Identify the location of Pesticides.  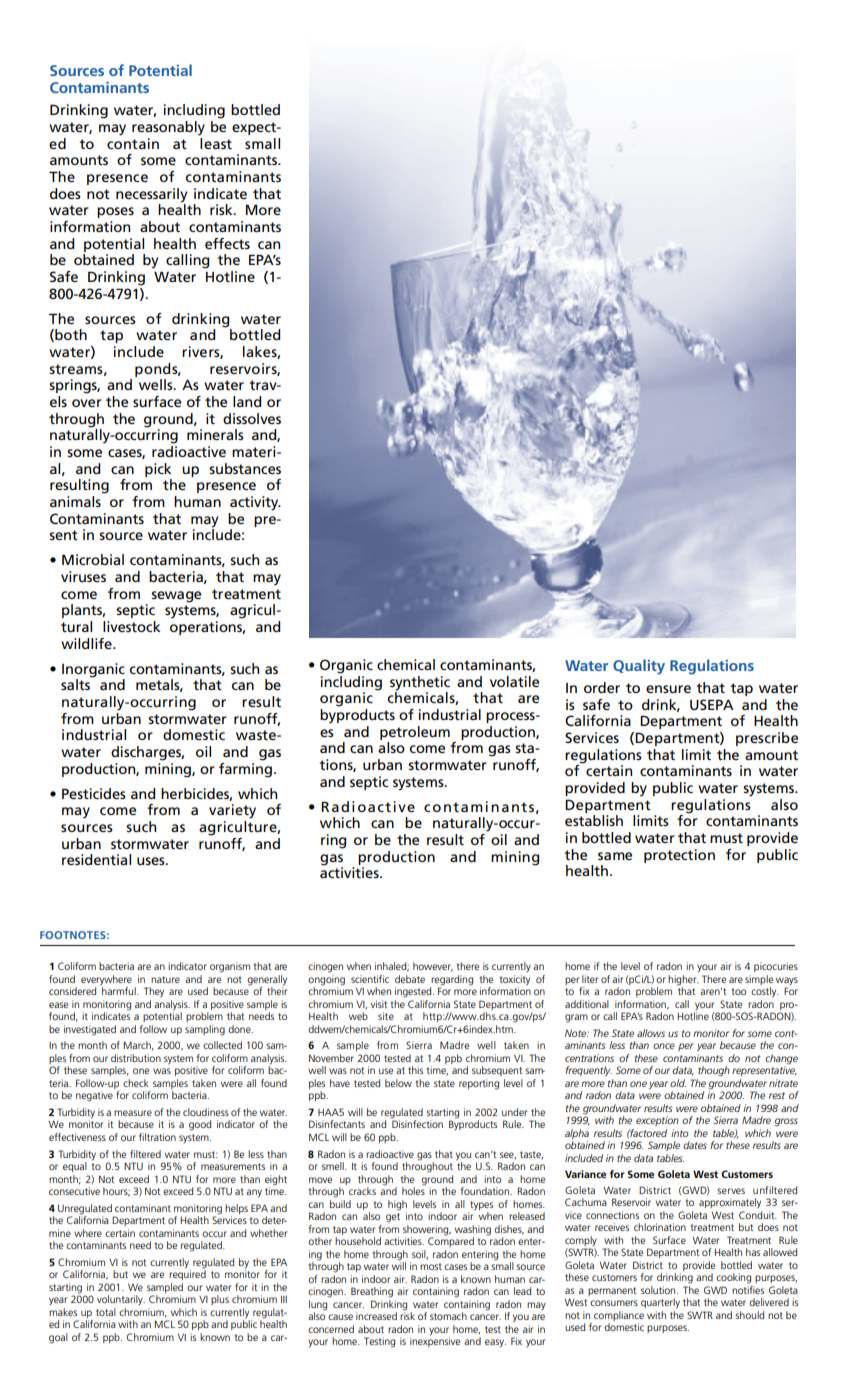
(94, 793).
